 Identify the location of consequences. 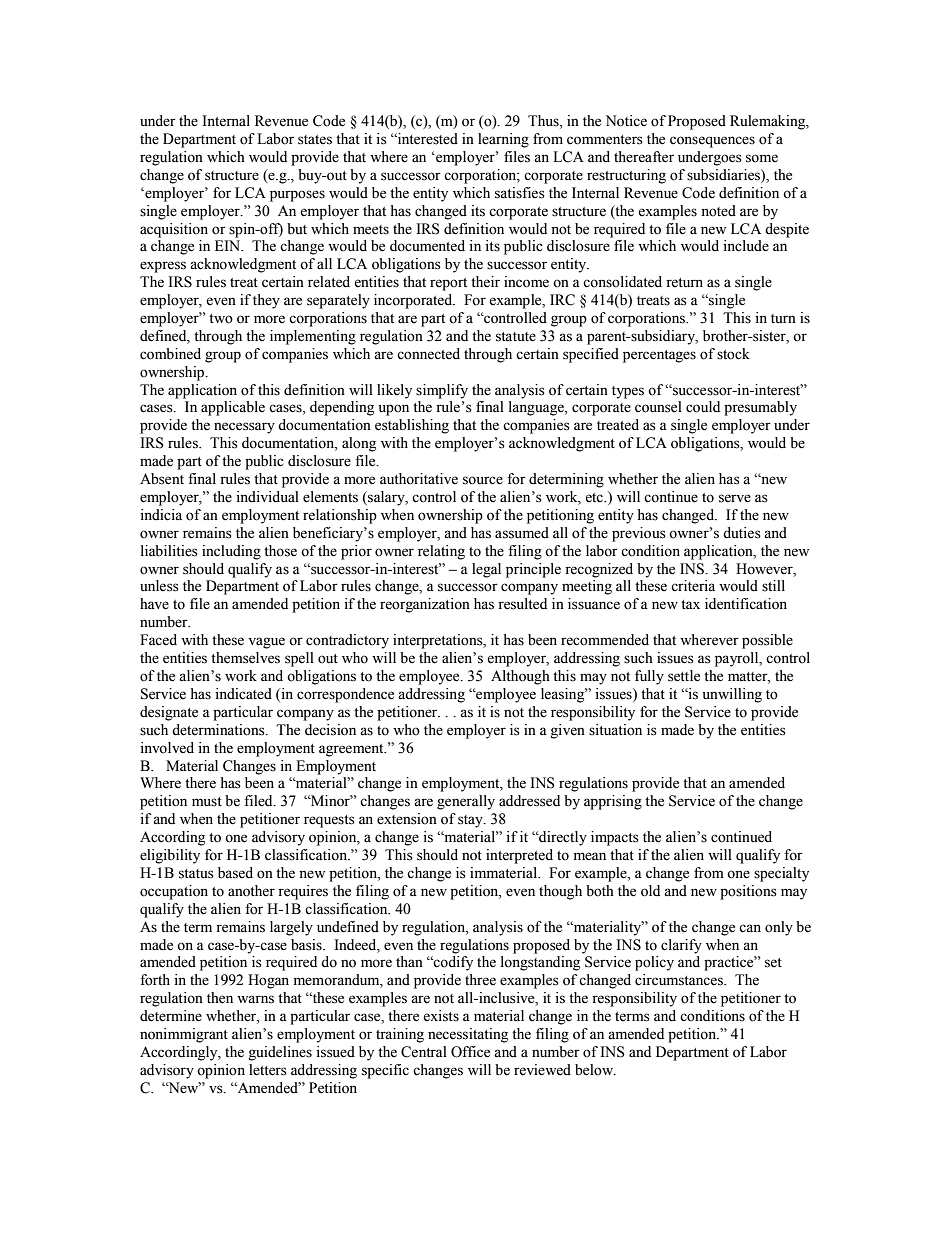
(712, 142).
